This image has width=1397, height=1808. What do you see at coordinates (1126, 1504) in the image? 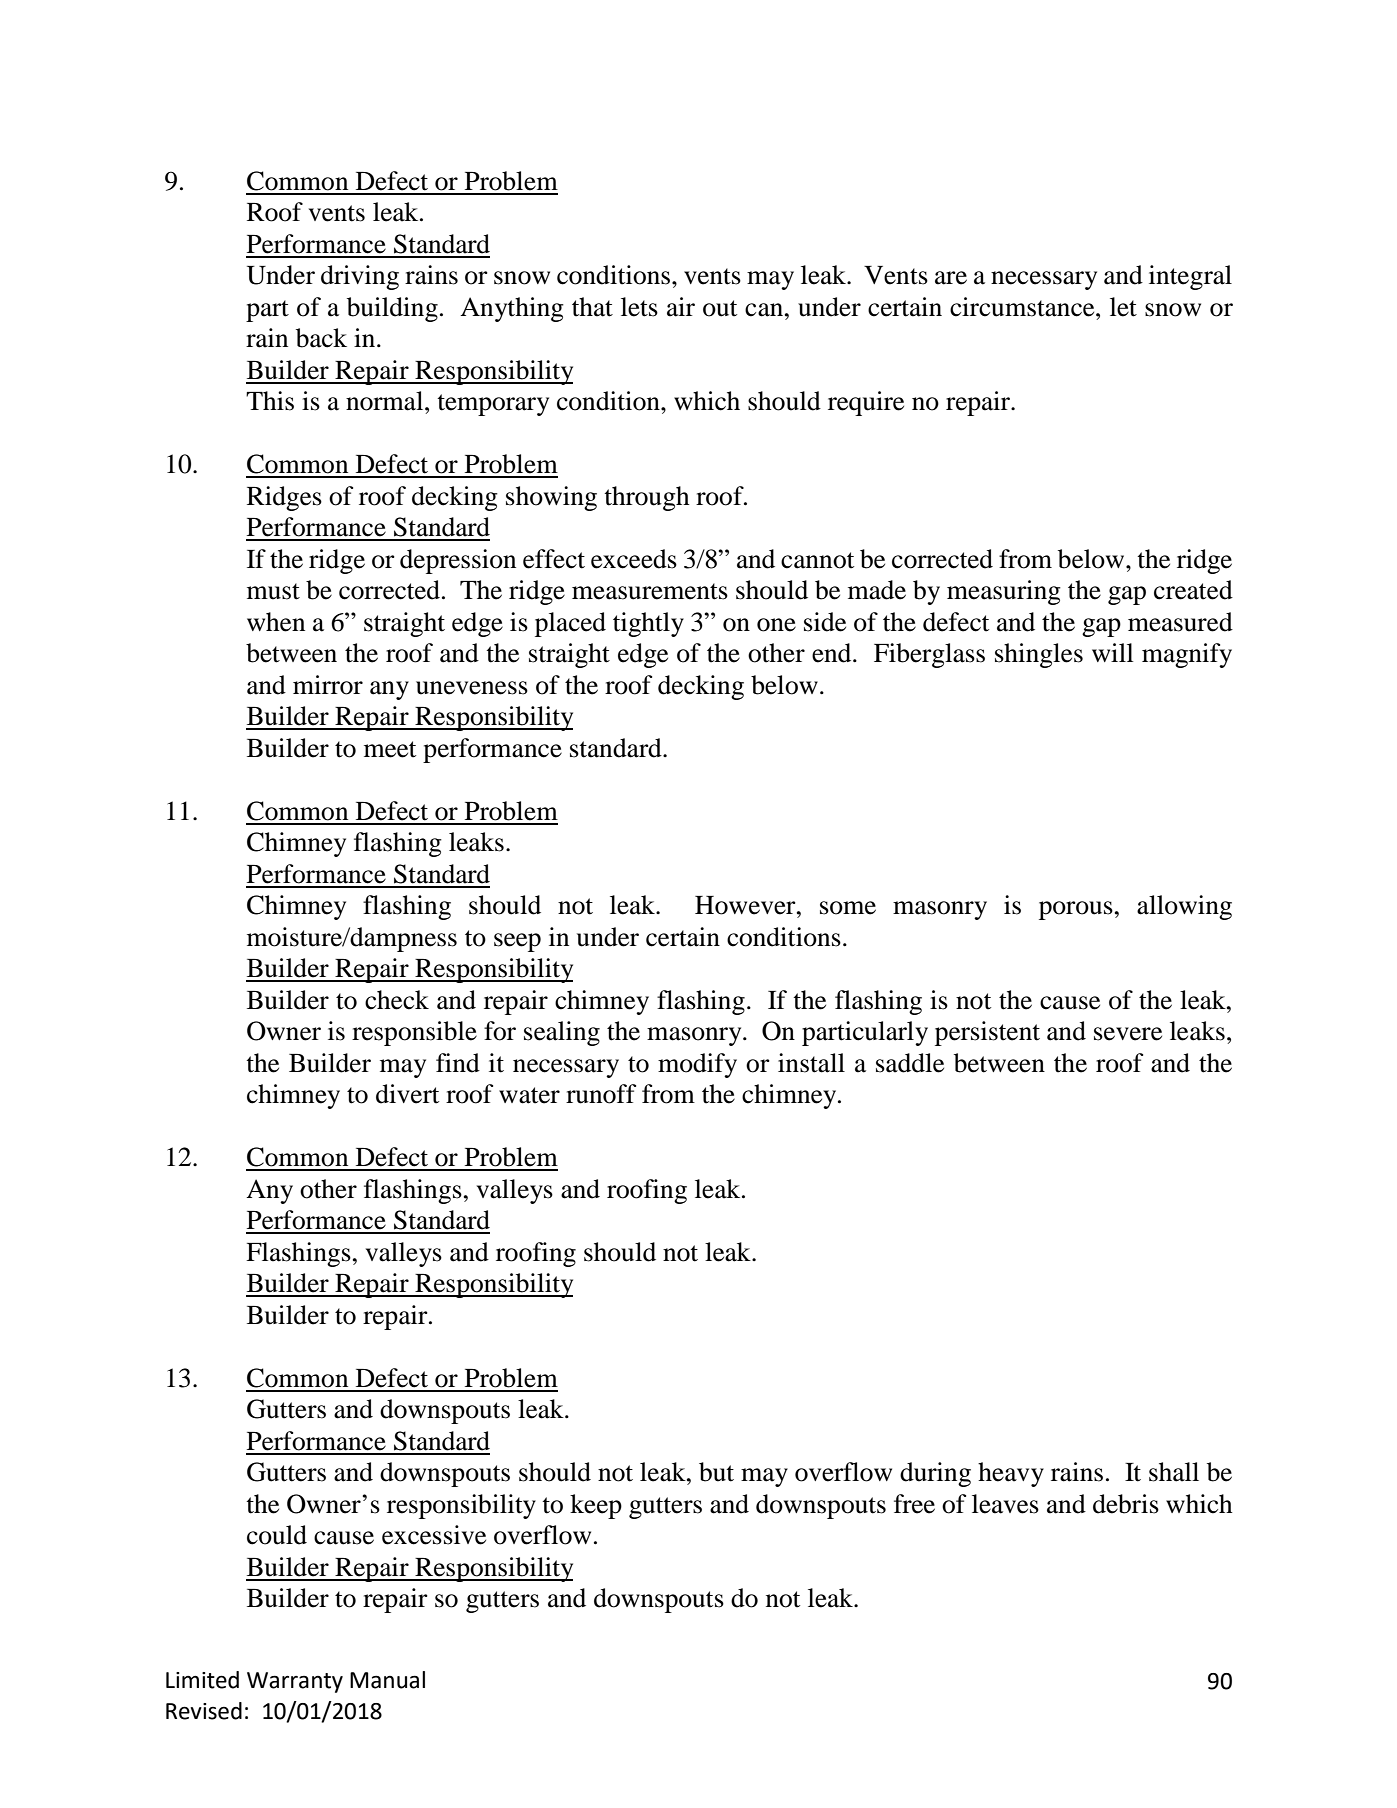
I see `debris` at bounding box center [1126, 1504].
